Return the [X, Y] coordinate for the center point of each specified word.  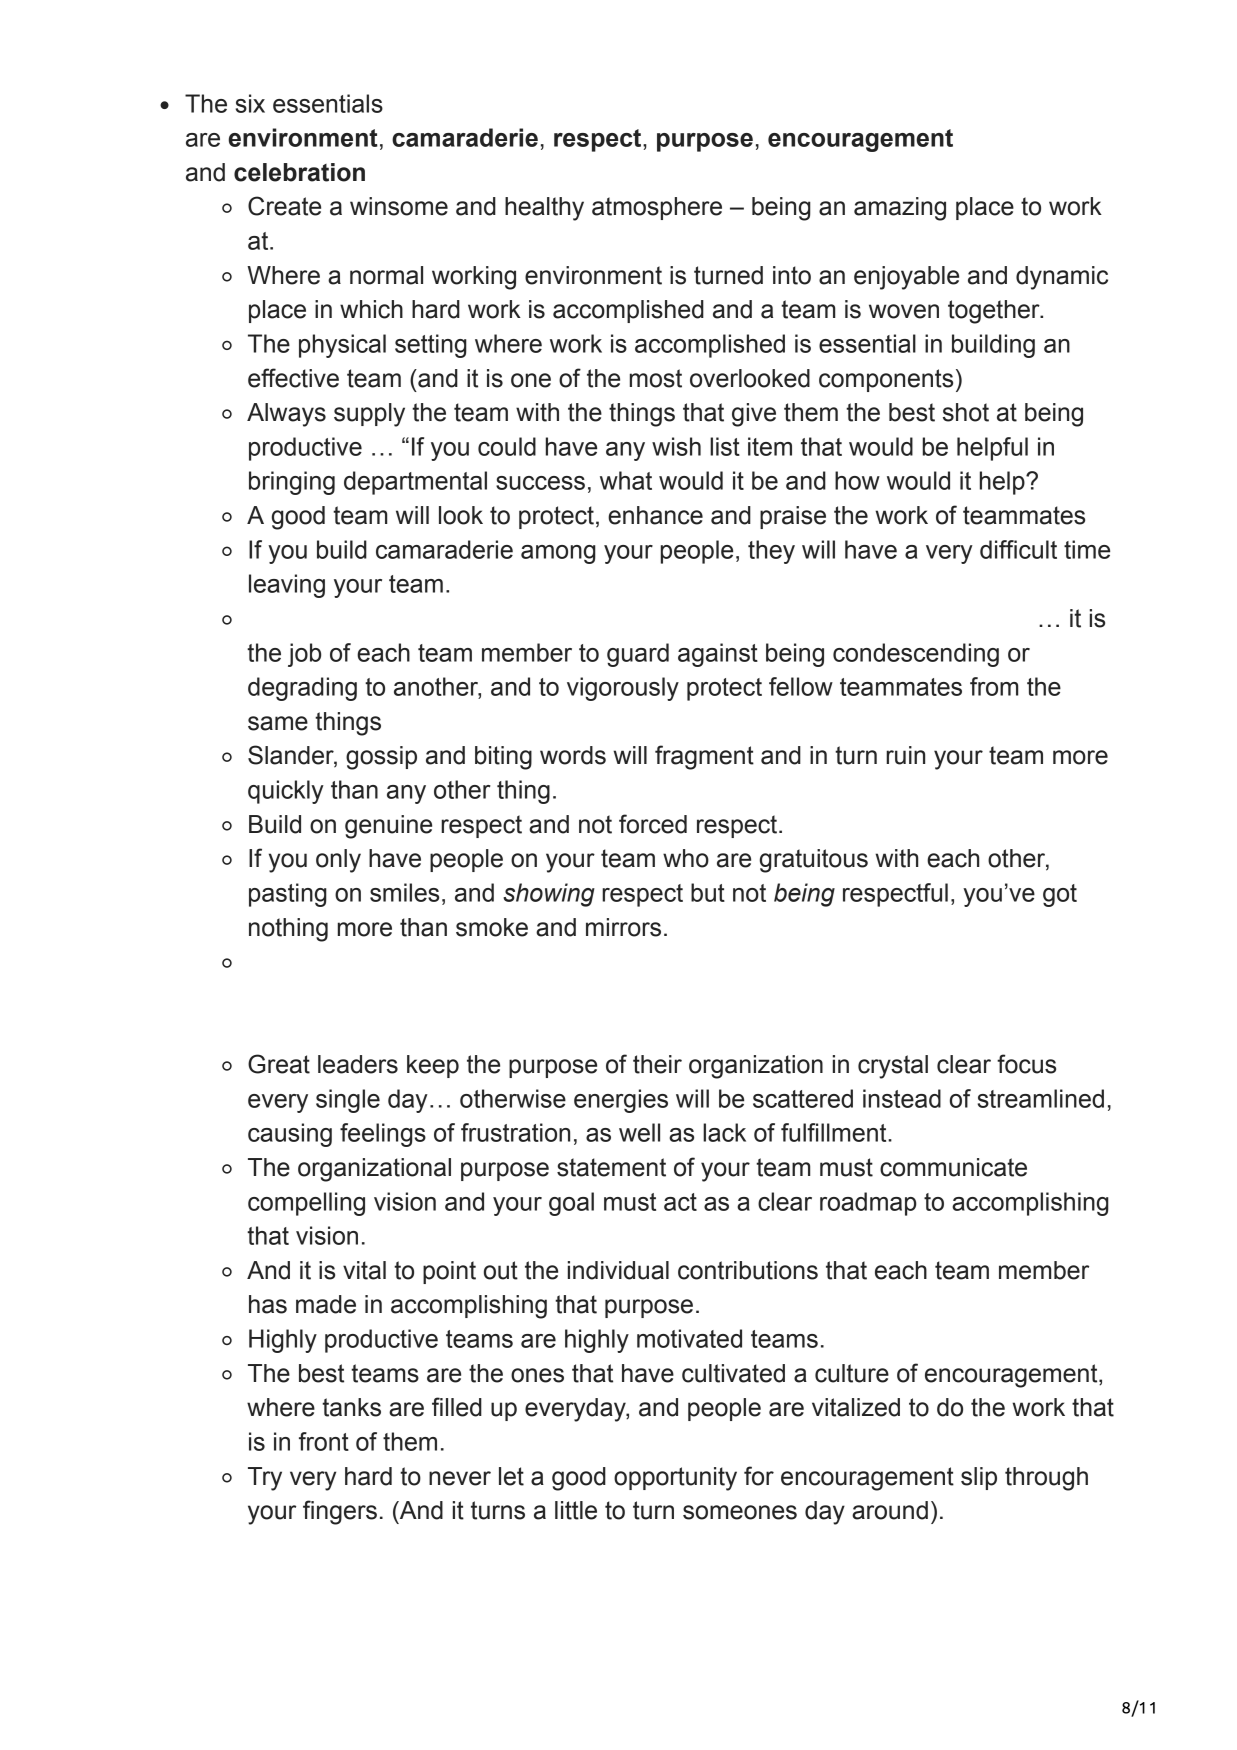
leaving [287, 586]
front [324, 1441]
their [657, 1064]
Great [279, 1064]
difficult [1018, 549]
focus [1026, 1064]
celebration [299, 172]
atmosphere [657, 208]
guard [638, 655]
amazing [900, 209]
